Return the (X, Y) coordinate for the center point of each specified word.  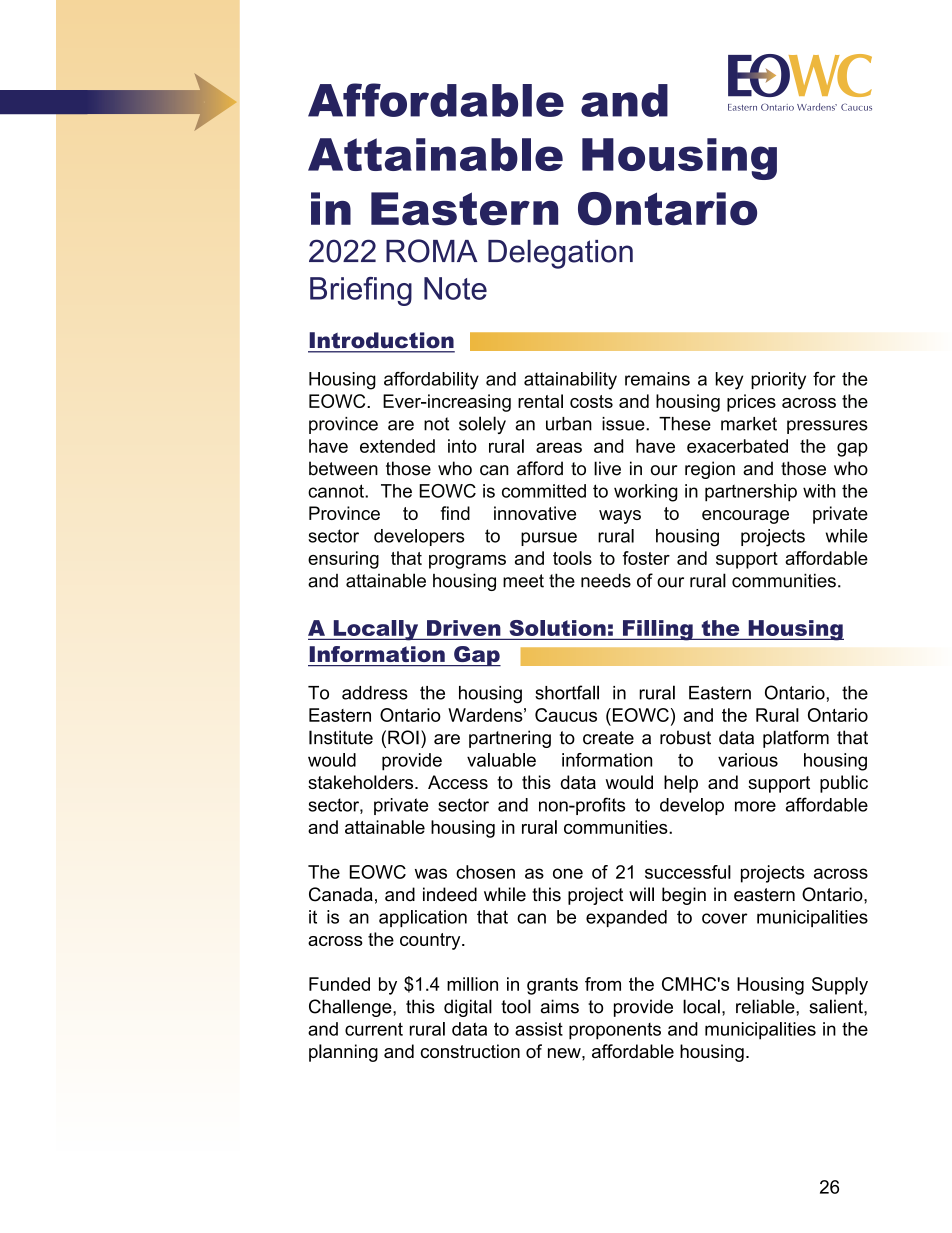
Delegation (560, 254)
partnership (751, 493)
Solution (558, 628)
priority (778, 381)
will (641, 894)
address (375, 693)
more (755, 806)
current (374, 1029)
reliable (766, 1006)
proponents (615, 1031)
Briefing (361, 291)
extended (397, 446)
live (607, 468)
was (431, 873)
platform (796, 739)
